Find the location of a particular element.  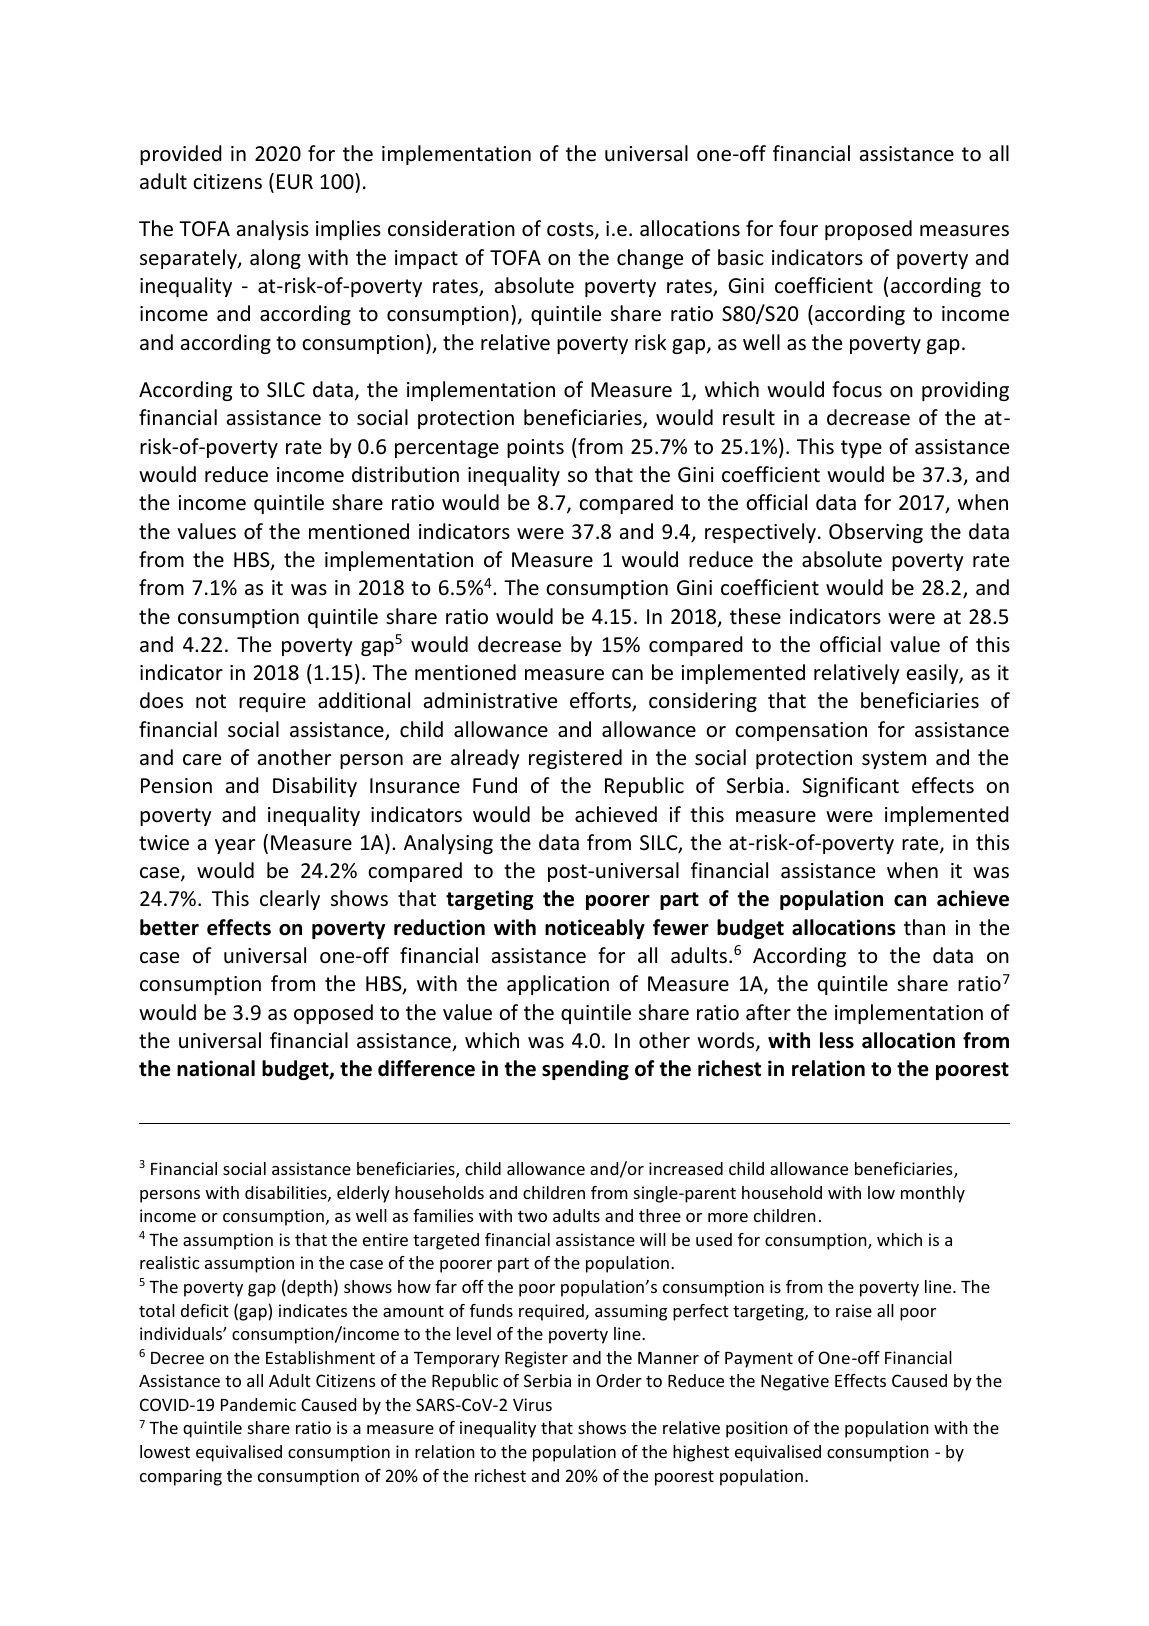

Significant is located at coordinates (851, 787).
